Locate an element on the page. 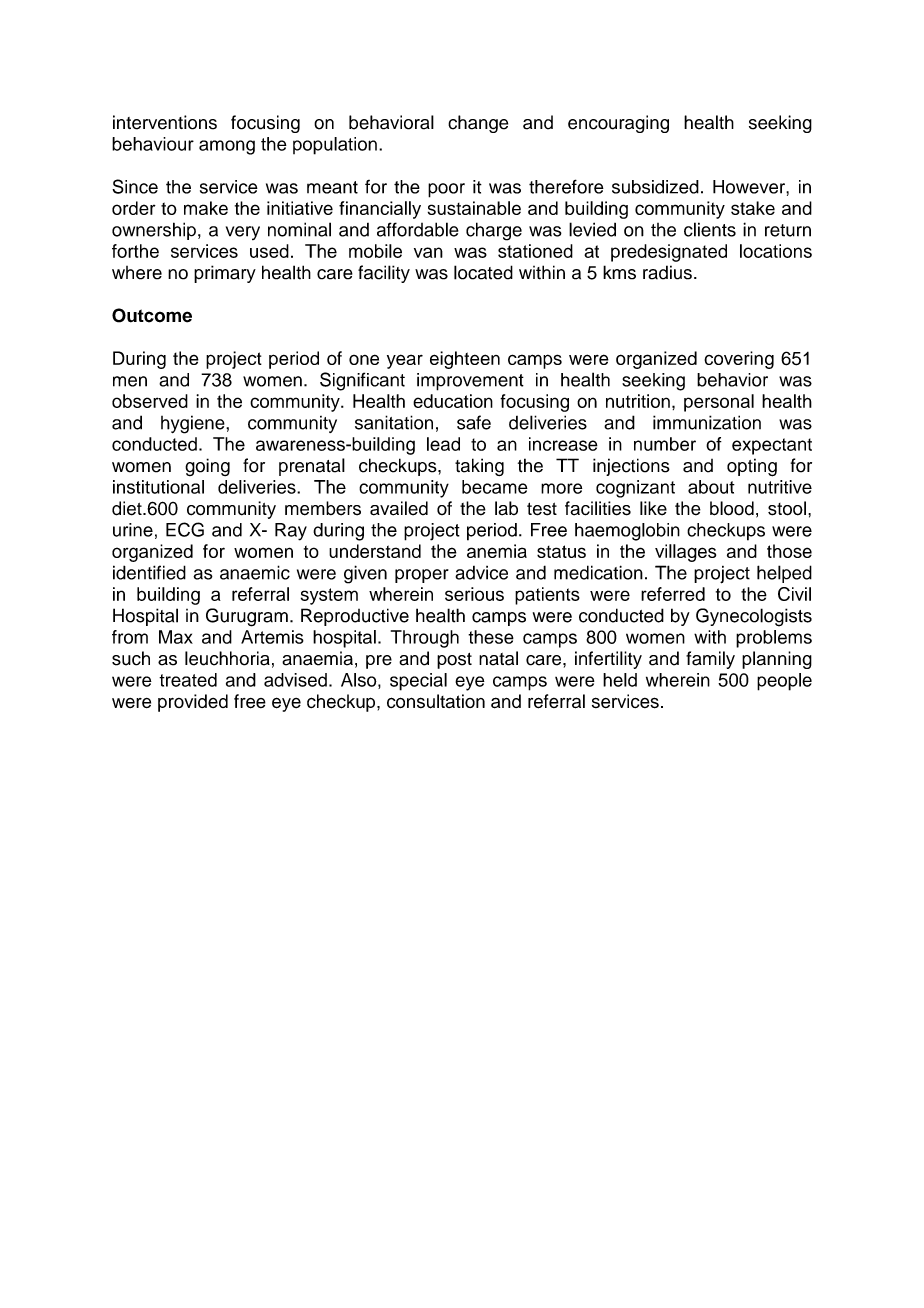 This image has height=1308, width=924. change is located at coordinates (478, 124).
